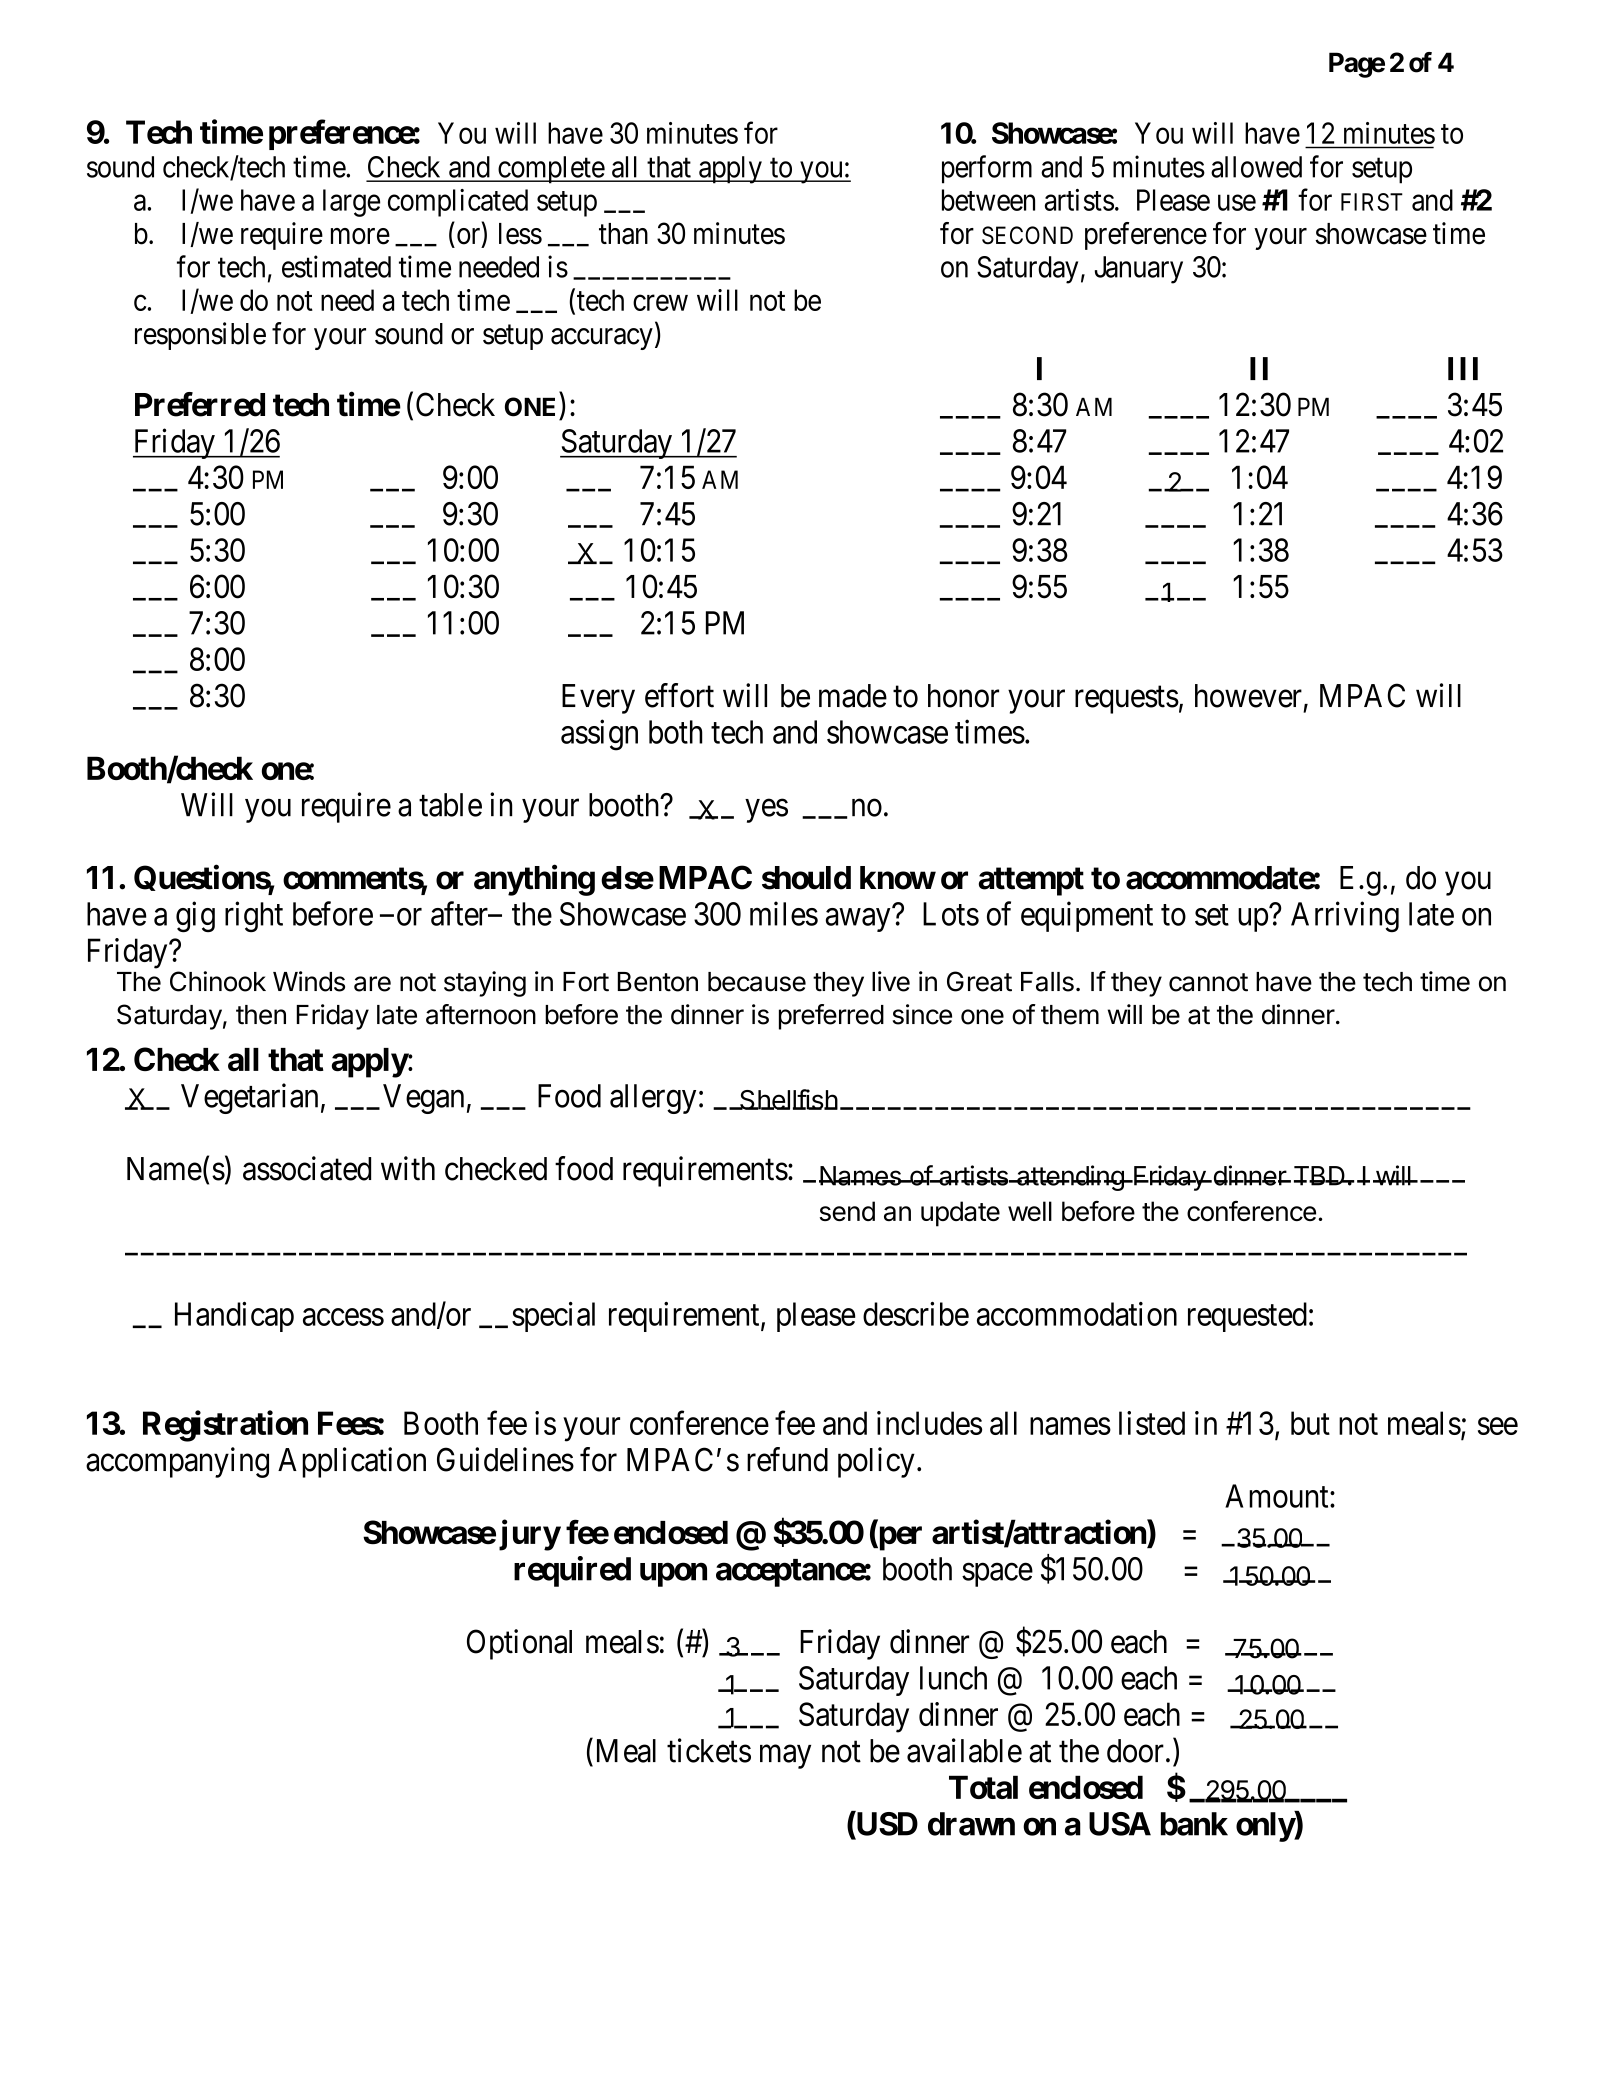 The height and width of the screenshot is (2088, 1614). What do you see at coordinates (1310, 1423) in the screenshot?
I see `but` at bounding box center [1310, 1423].
